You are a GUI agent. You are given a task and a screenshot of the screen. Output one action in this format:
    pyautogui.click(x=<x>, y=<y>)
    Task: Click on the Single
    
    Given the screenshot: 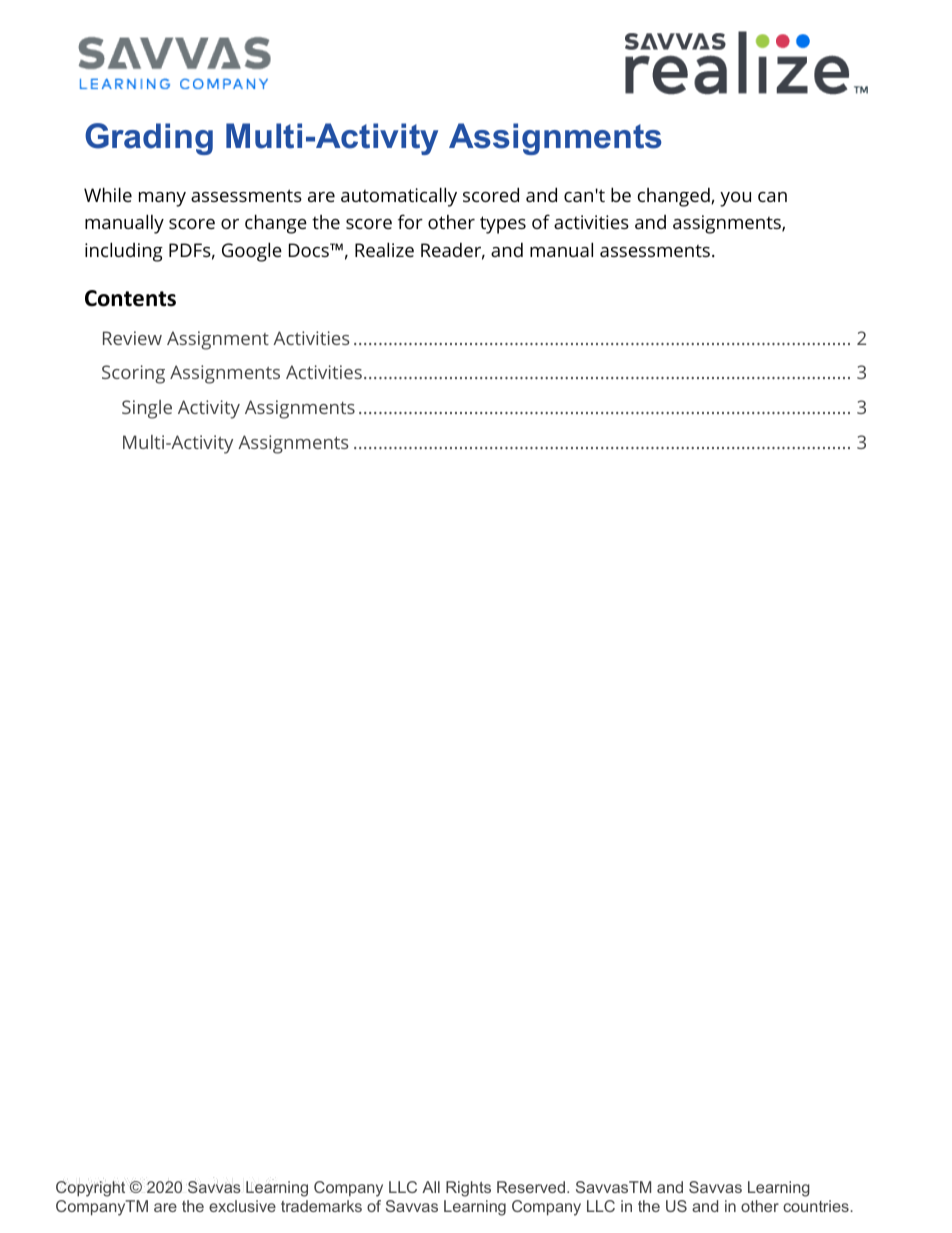 What is the action you would take?
    pyautogui.click(x=147, y=409)
